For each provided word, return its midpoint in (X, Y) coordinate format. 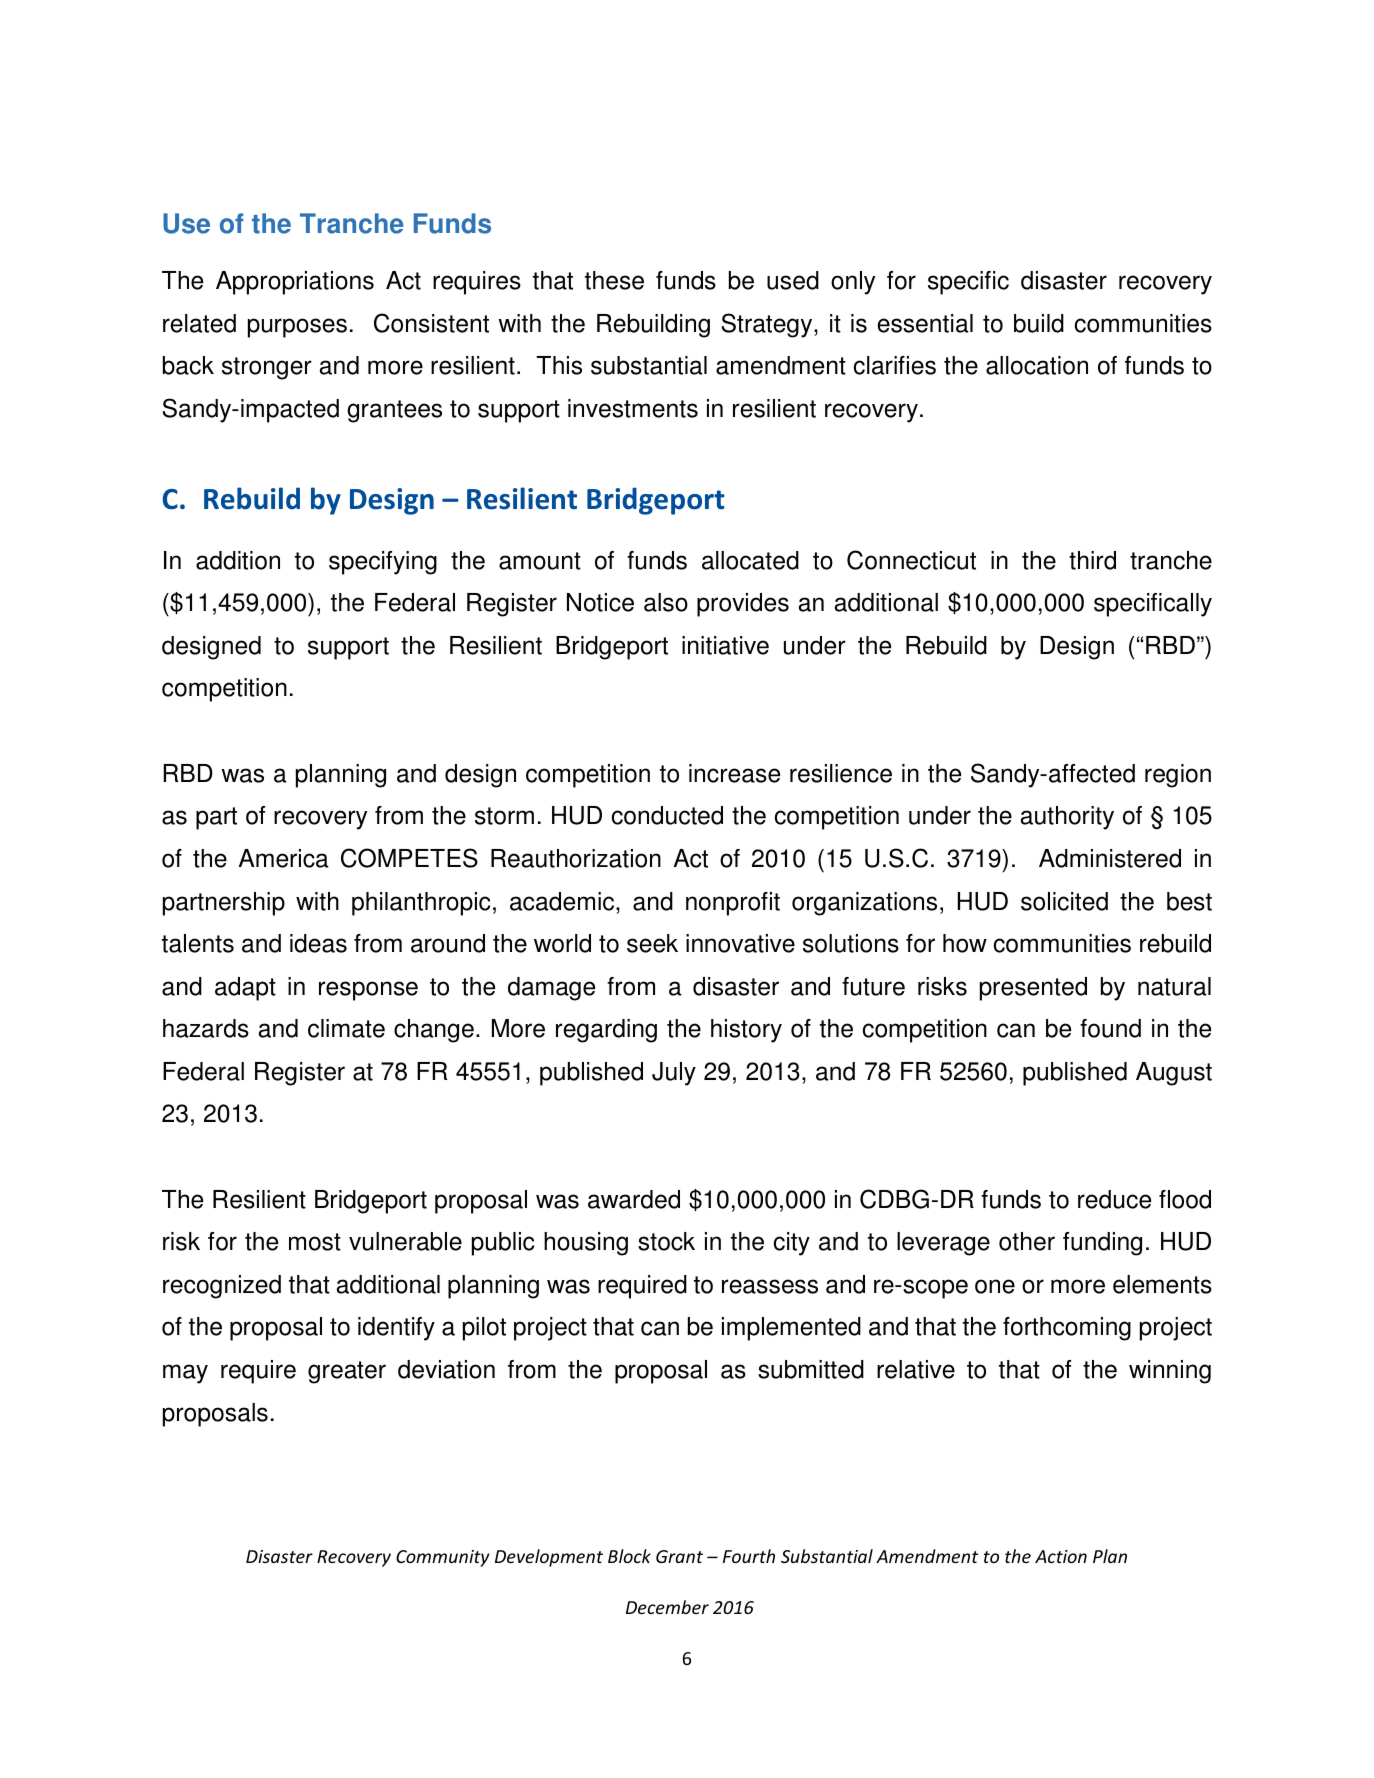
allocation (1037, 365)
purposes (297, 328)
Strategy (768, 325)
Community (443, 1558)
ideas (318, 943)
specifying (383, 563)
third (1092, 560)
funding (1102, 1244)
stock (666, 1241)
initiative (725, 645)
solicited (1064, 901)
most (315, 1242)
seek (652, 943)
